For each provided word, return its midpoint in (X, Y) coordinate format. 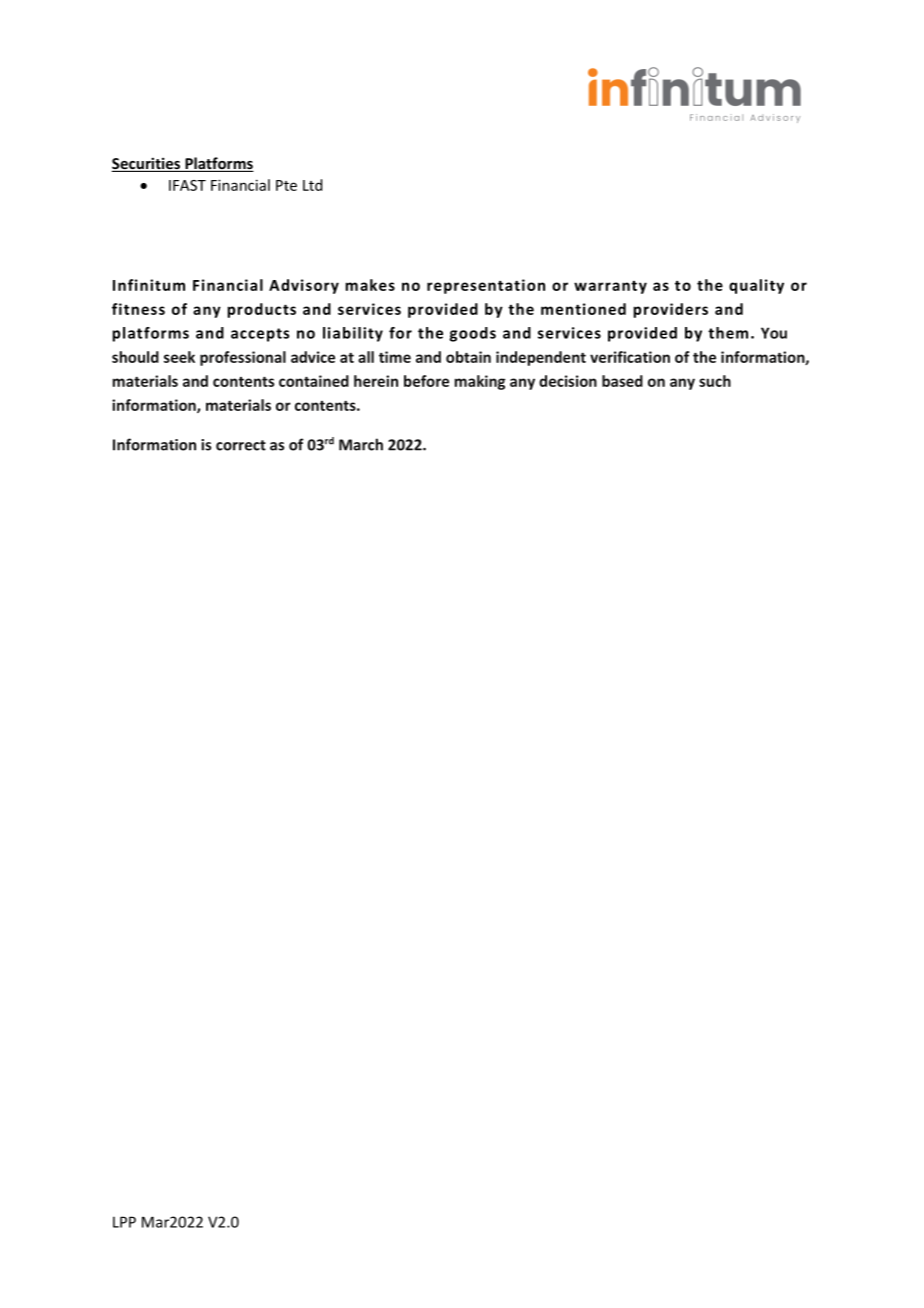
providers (670, 310)
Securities (147, 164)
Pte (286, 185)
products (261, 310)
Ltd (312, 185)
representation (486, 286)
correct (241, 445)
